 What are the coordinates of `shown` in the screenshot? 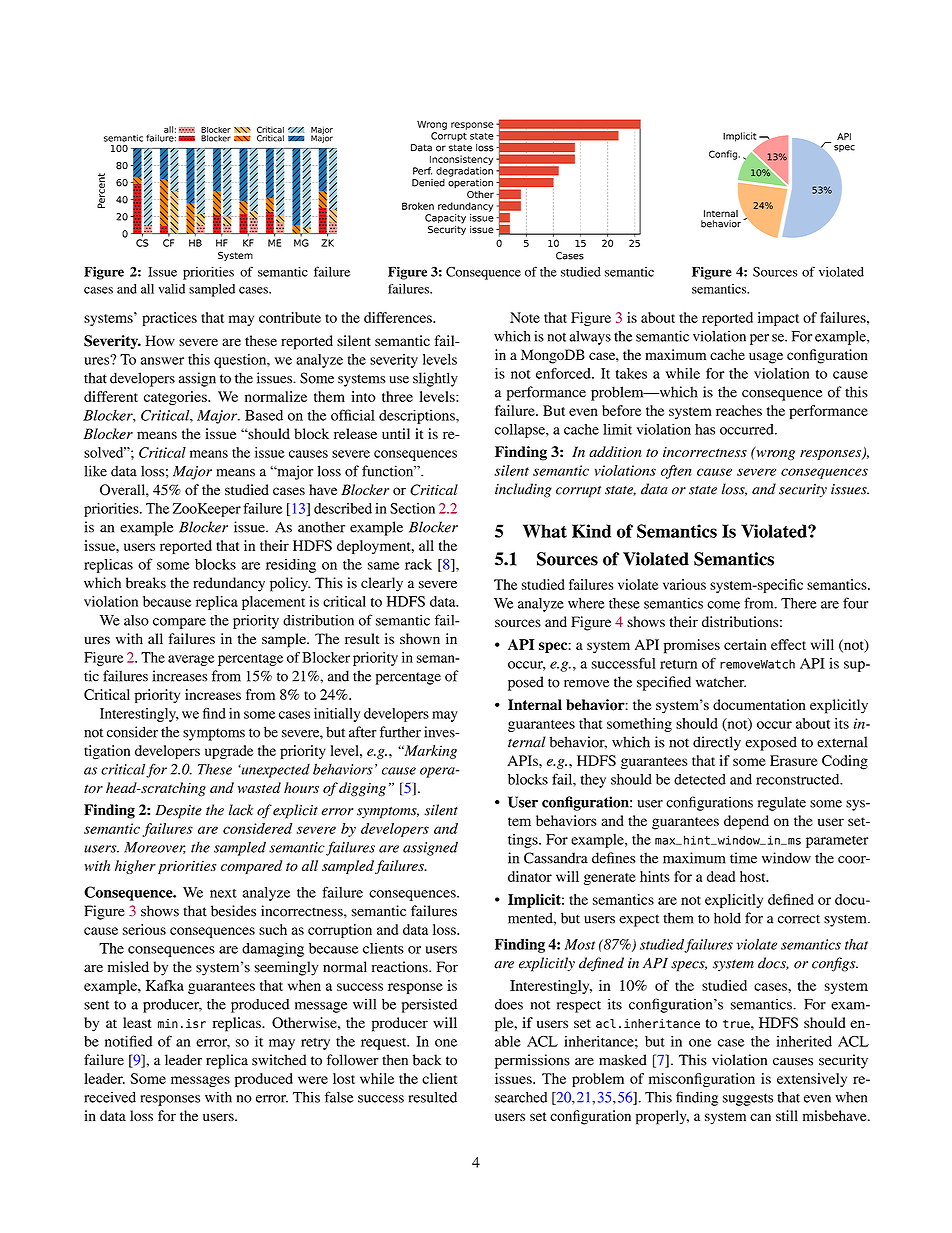 It's located at (420, 638).
